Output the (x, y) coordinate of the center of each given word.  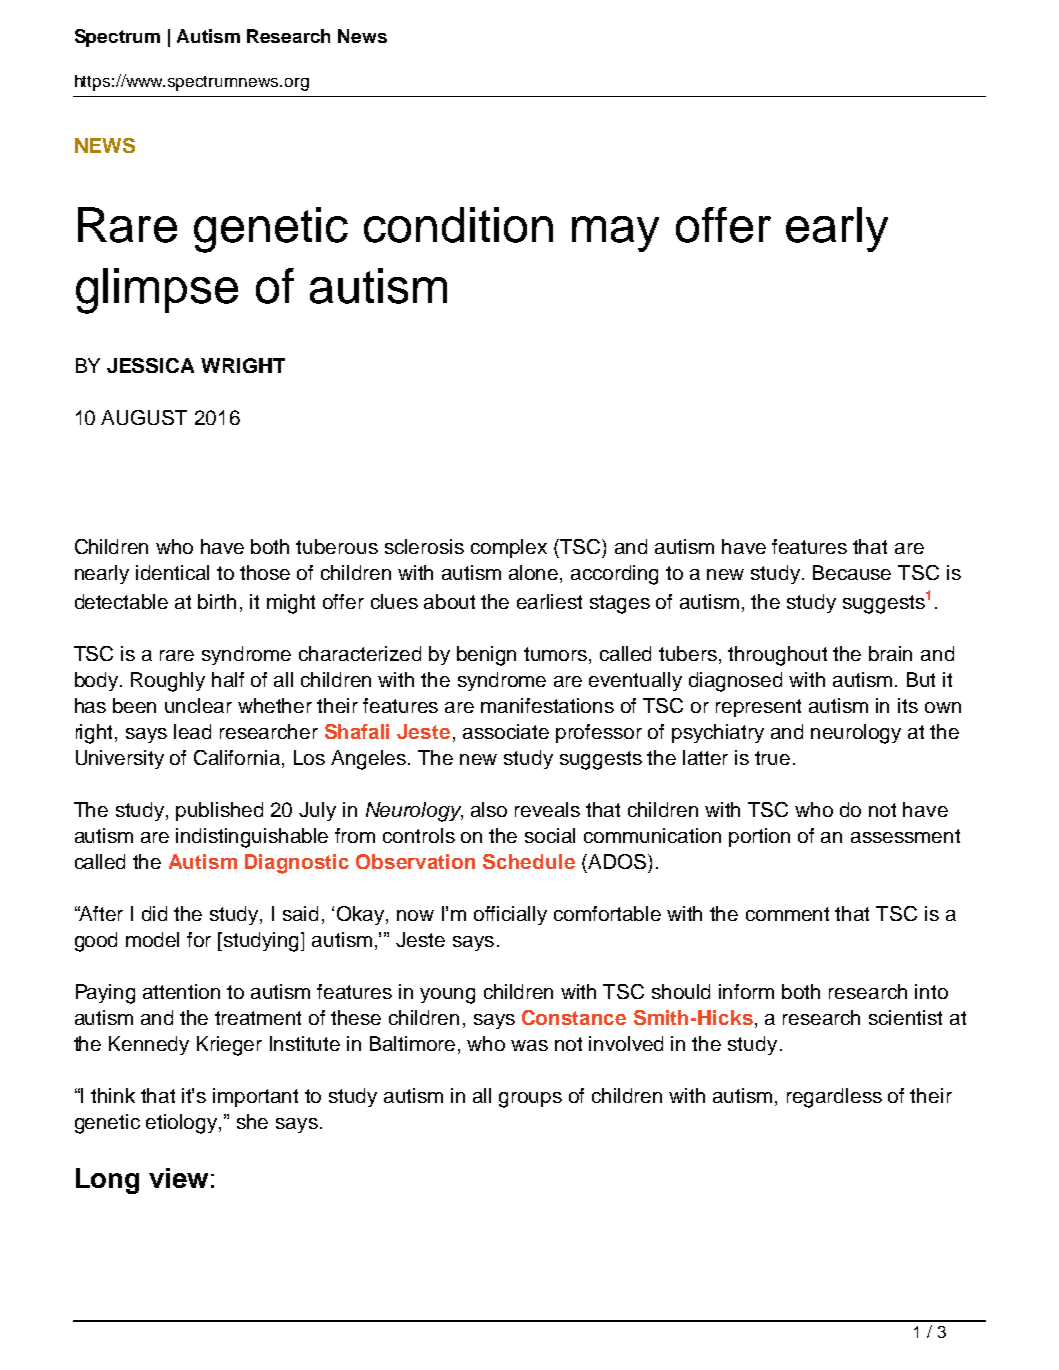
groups (530, 1100)
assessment (905, 836)
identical (172, 572)
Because (852, 572)
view (178, 1178)
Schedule (529, 861)
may (615, 234)
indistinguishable (252, 838)
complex (509, 548)
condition (458, 225)
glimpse (157, 291)
